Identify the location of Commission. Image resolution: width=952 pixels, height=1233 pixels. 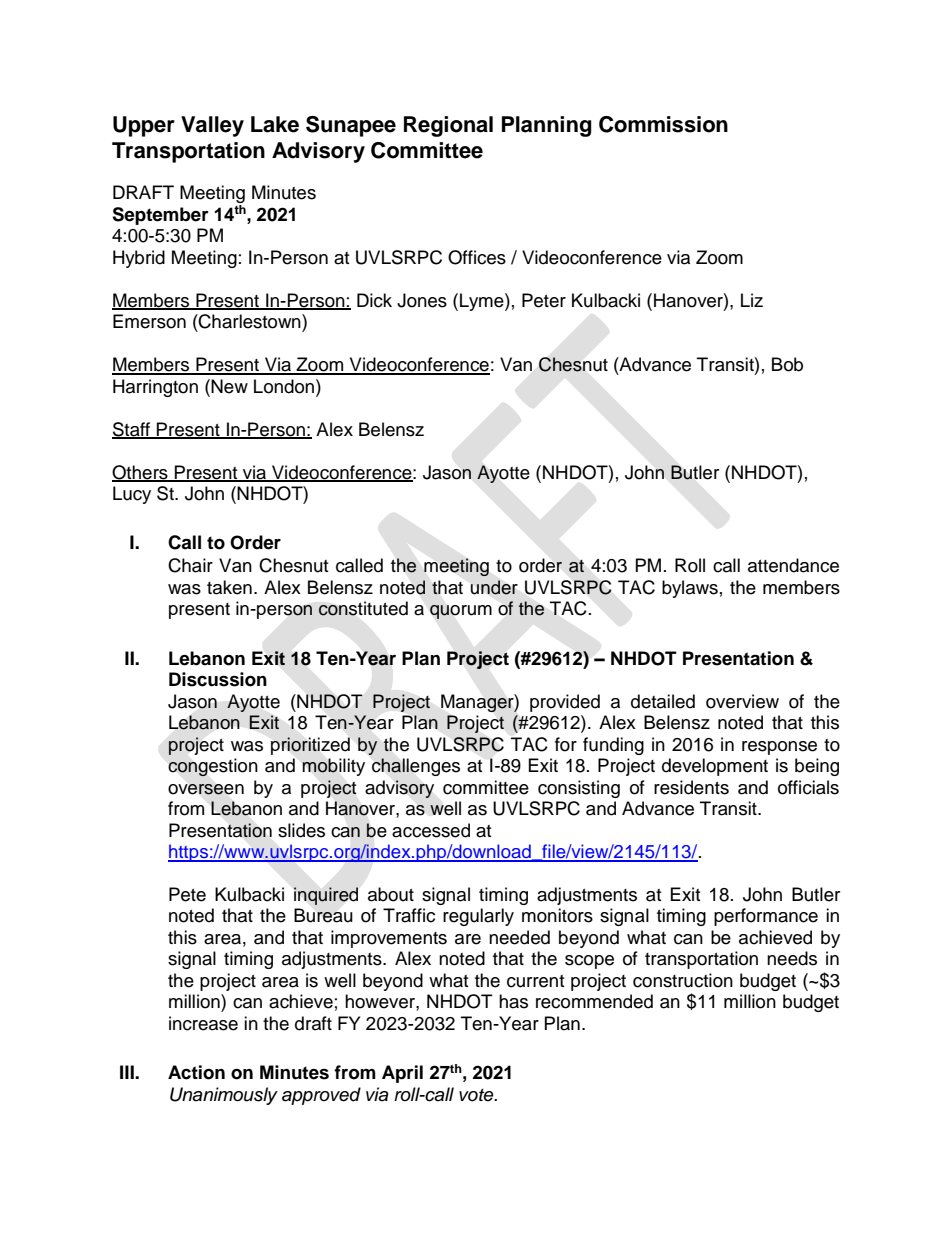
(663, 124).
